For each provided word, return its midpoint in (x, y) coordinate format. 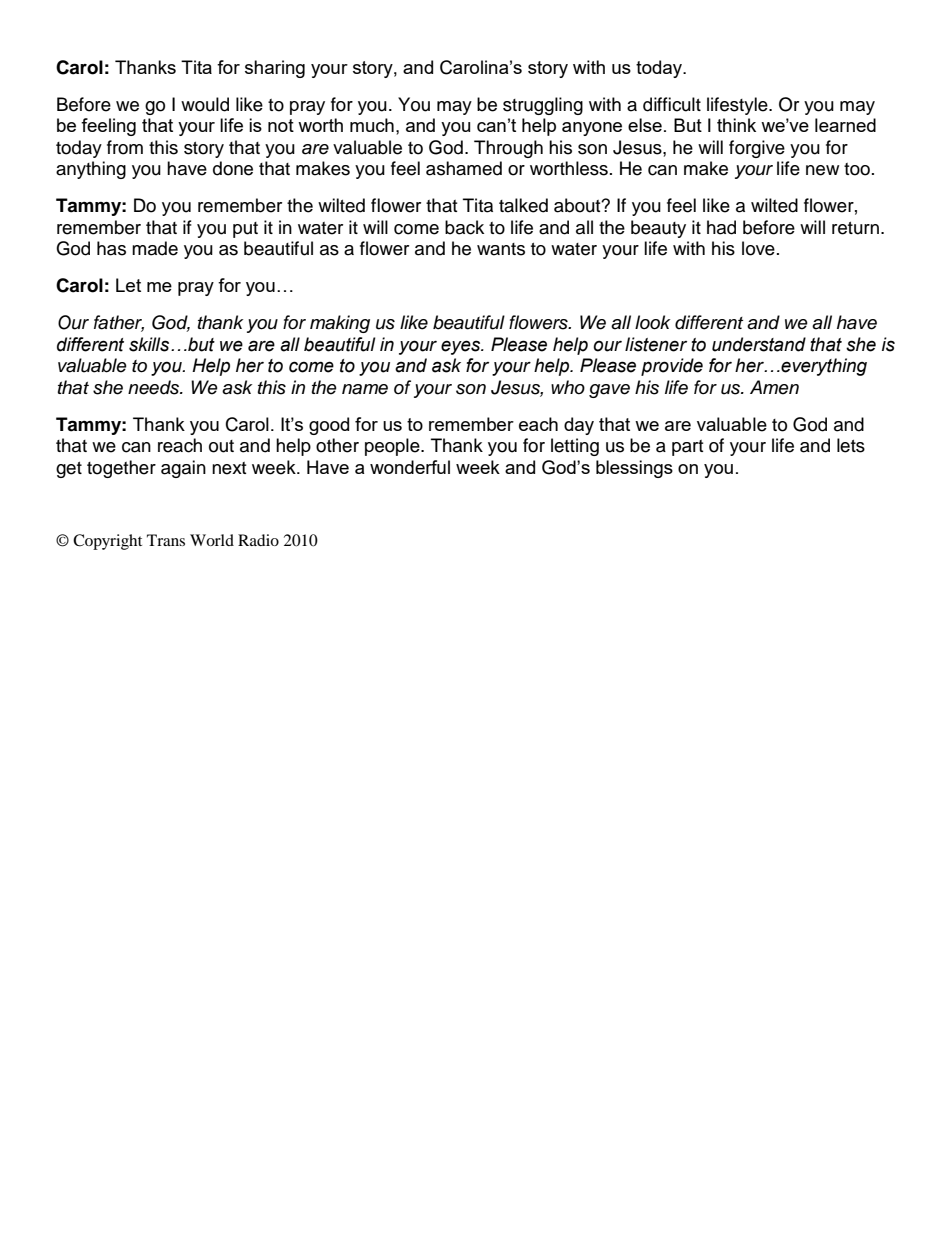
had (721, 227)
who (568, 387)
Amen (774, 387)
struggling (543, 106)
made (155, 248)
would (205, 104)
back (464, 227)
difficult (672, 104)
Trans (166, 540)
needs (155, 387)
